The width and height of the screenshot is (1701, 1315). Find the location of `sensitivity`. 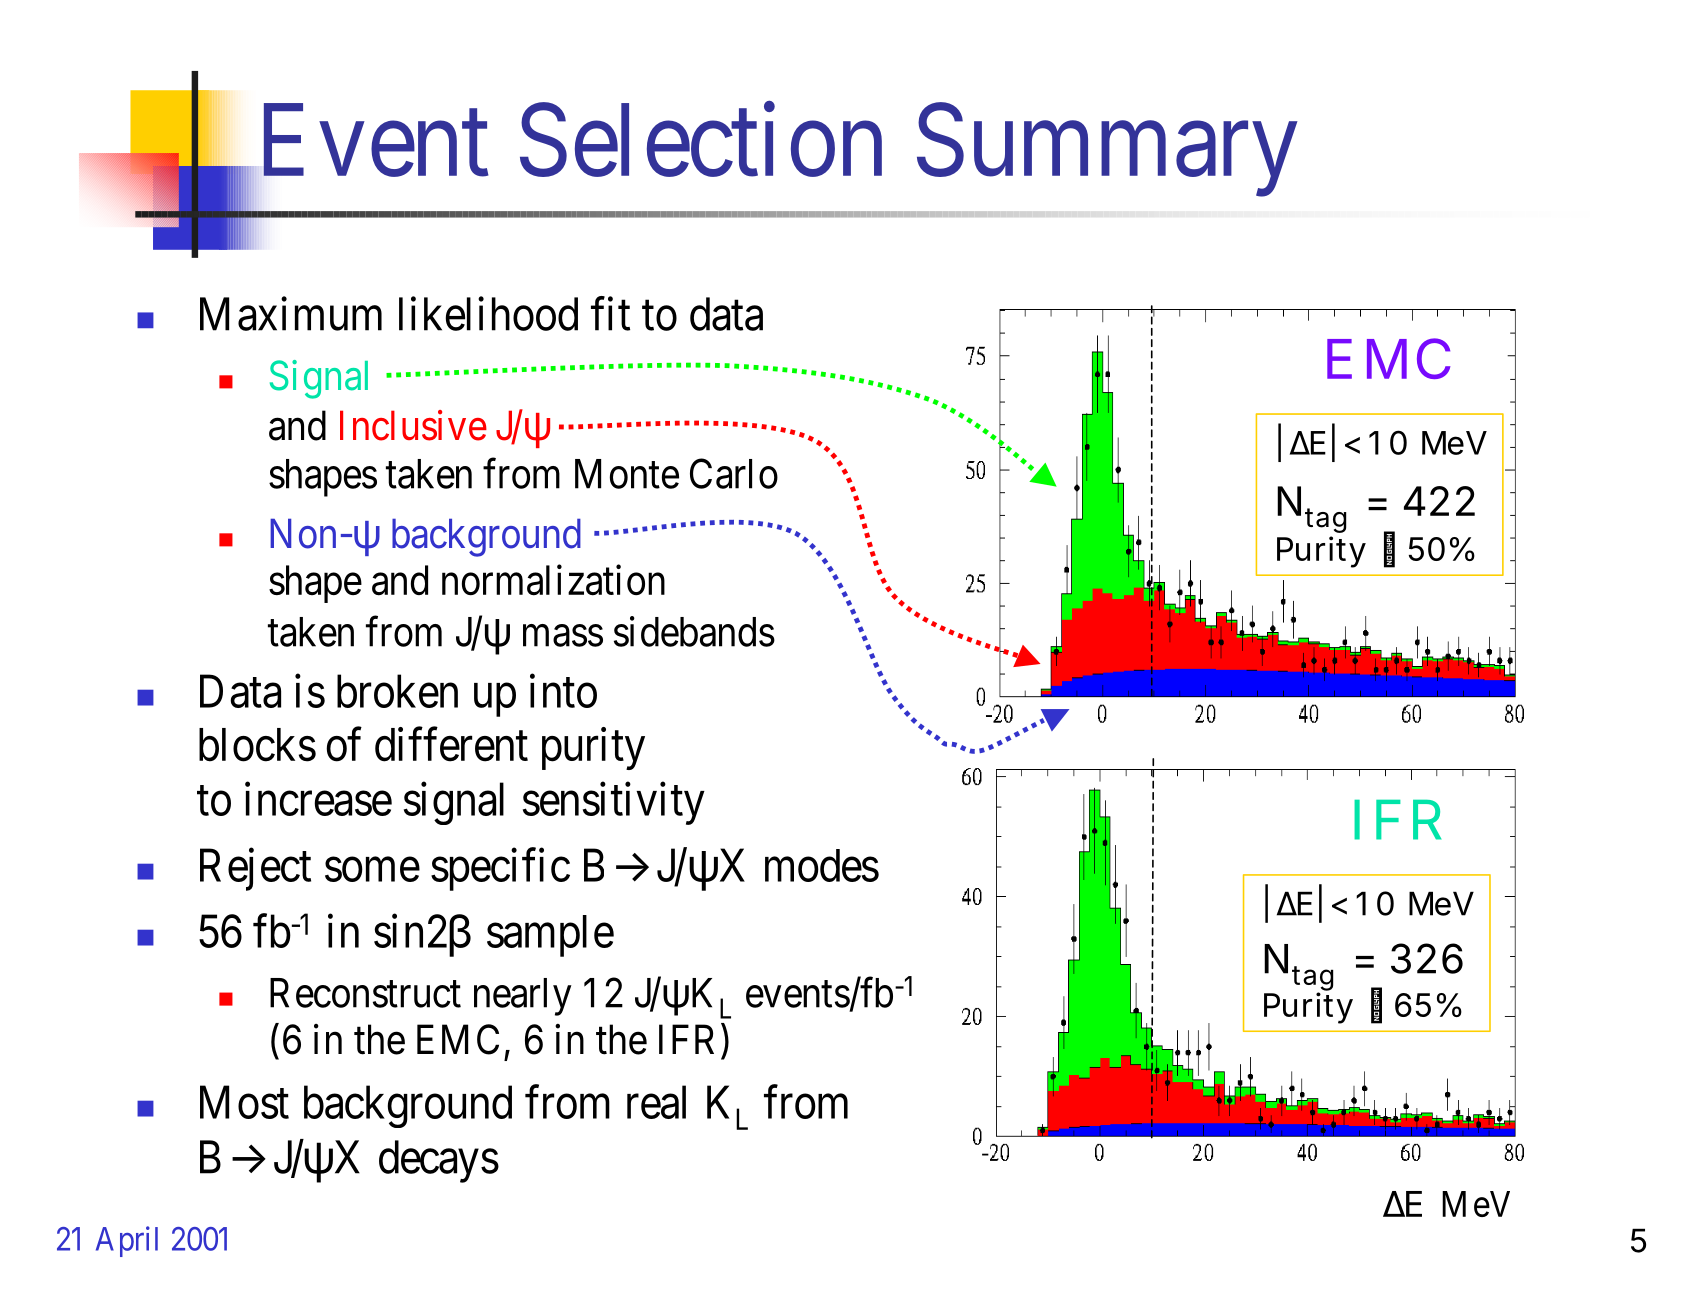

sensitivity is located at coordinates (614, 803).
